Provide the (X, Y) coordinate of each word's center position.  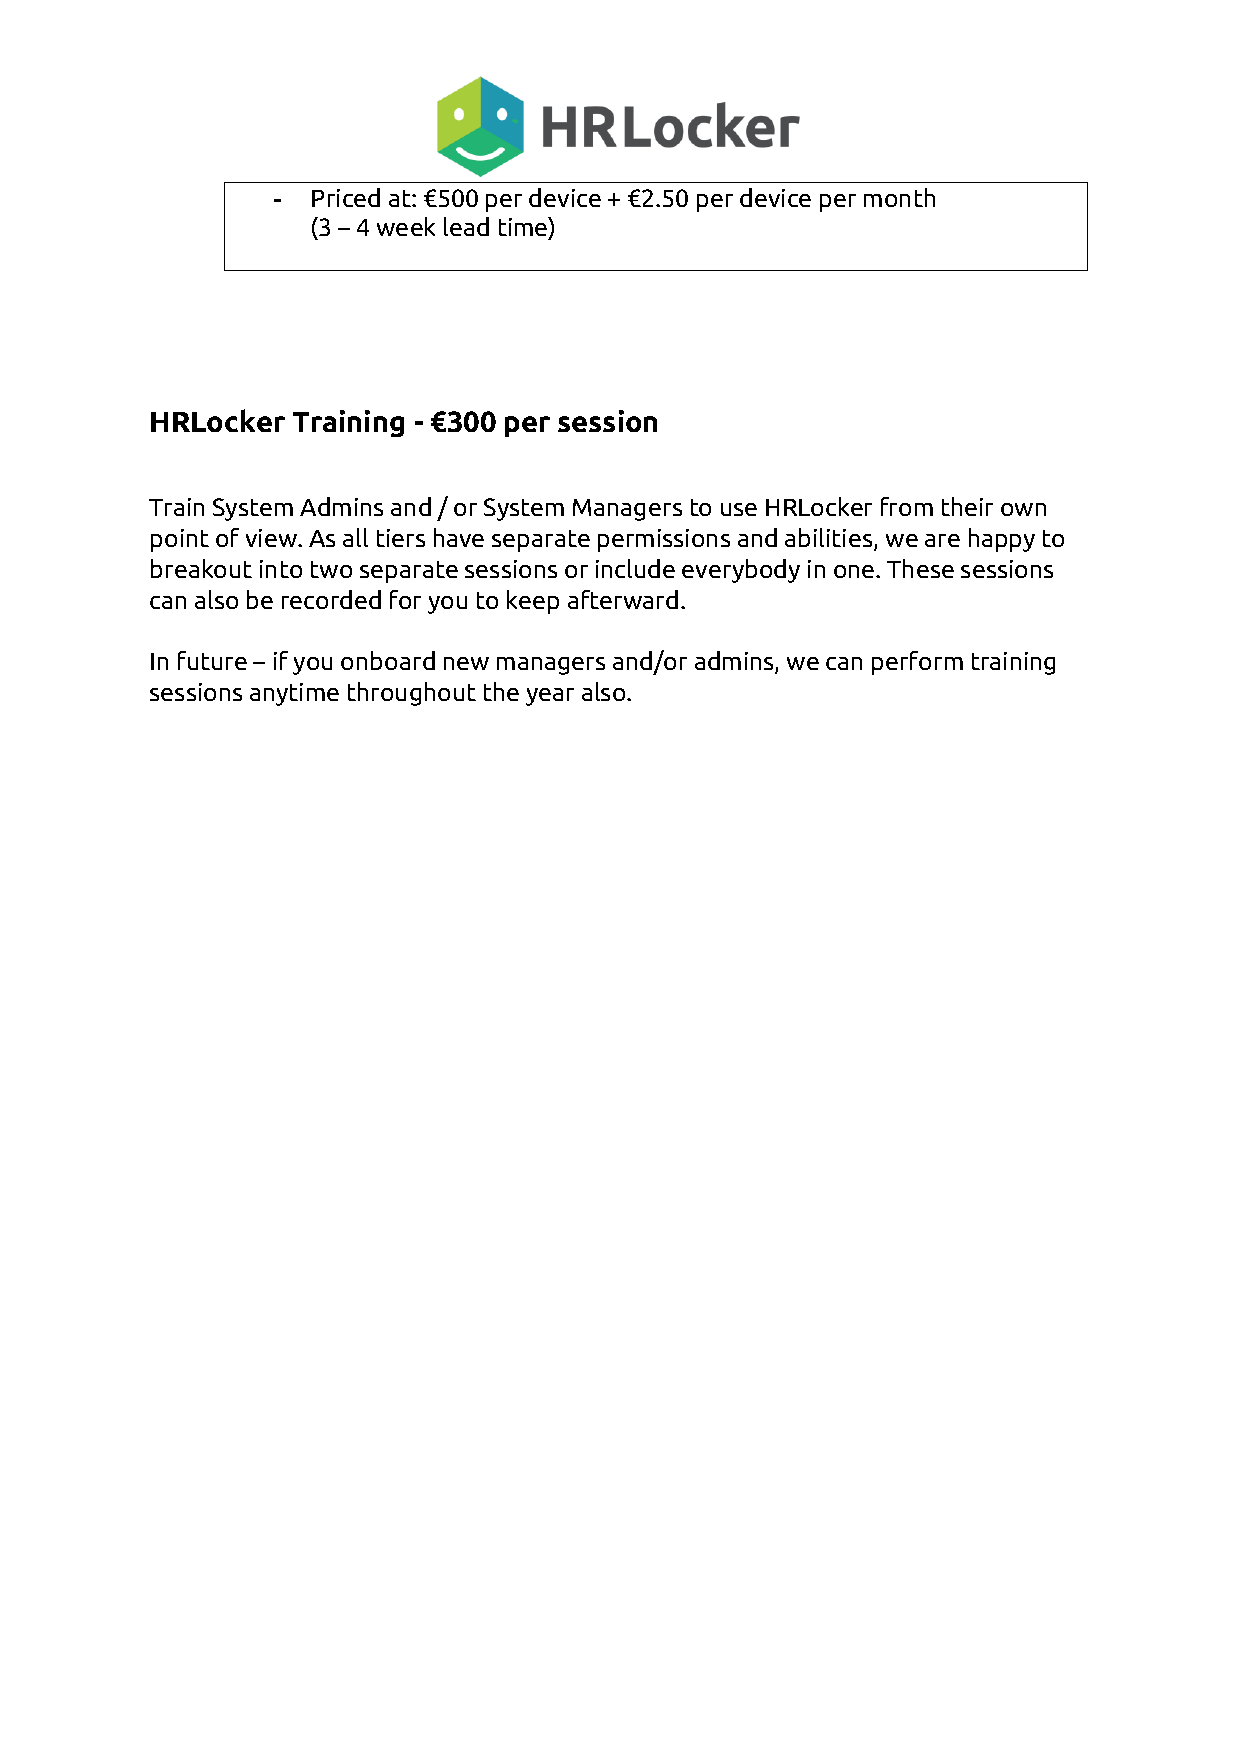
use (739, 509)
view (272, 538)
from (907, 506)
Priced (346, 197)
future (212, 660)
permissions (664, 540)
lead (466, 226)
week (406, 226)
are (942, 540)
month (899, 197)
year (550, 697)
